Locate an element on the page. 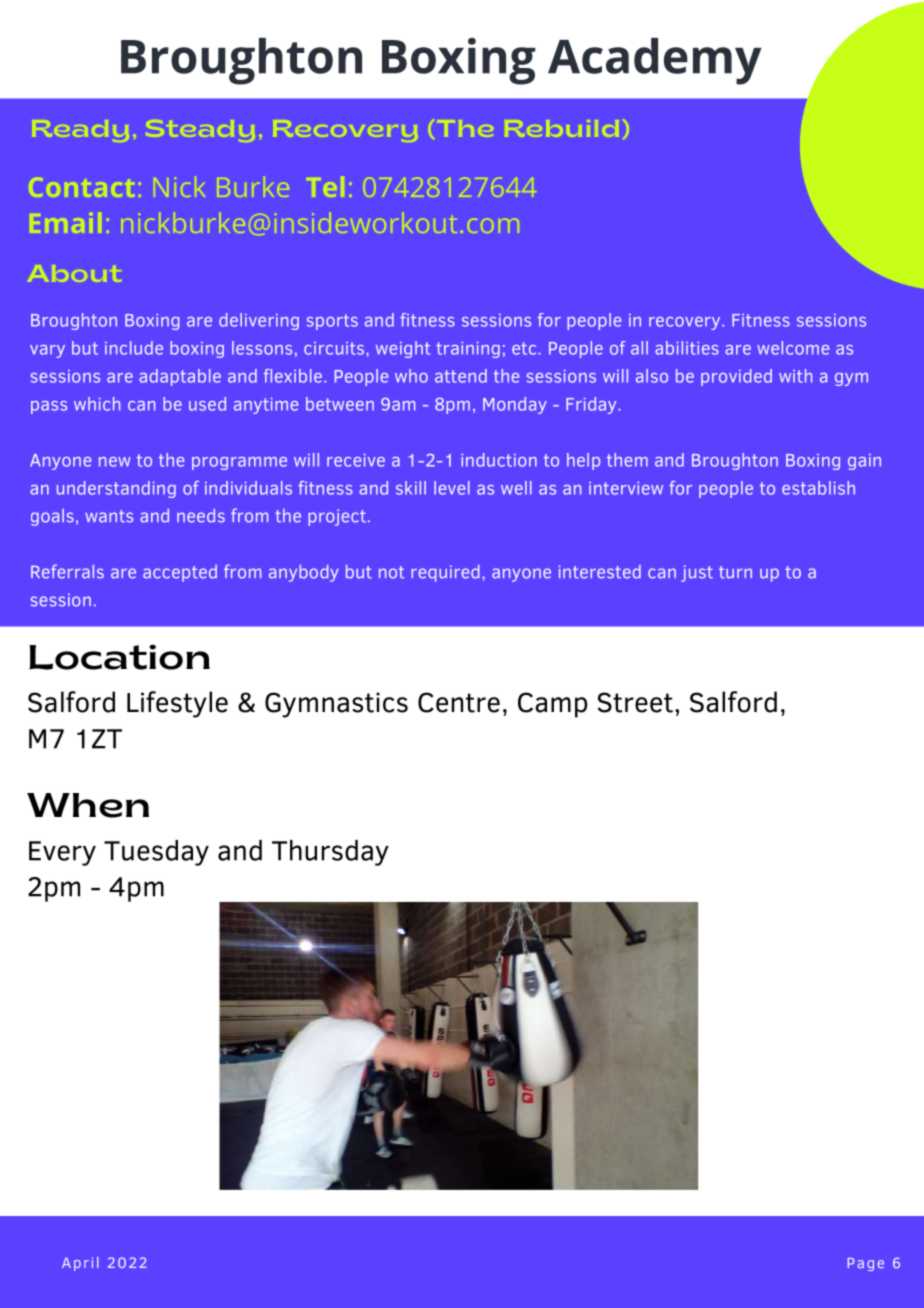 The height and width of the image is (1308, 924). April is located at coordinates (80, 1264).
